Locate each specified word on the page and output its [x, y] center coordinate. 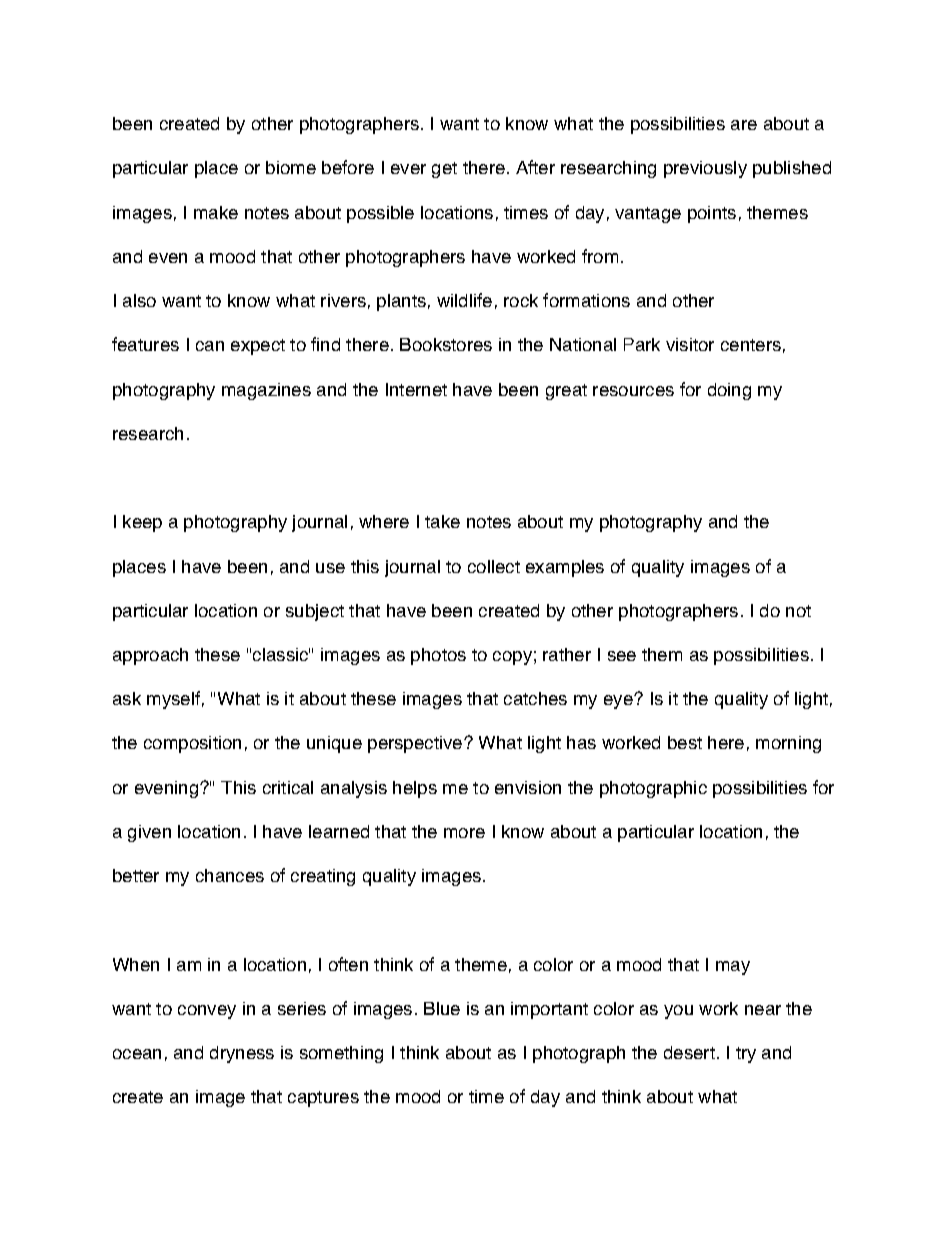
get [444, 170]
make [216, 212]
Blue [442, 1008]
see [622, 656]
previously [705, 169]
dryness [242, 1054]
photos [438, 656]
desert [689, 1052]
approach [150, 656]
